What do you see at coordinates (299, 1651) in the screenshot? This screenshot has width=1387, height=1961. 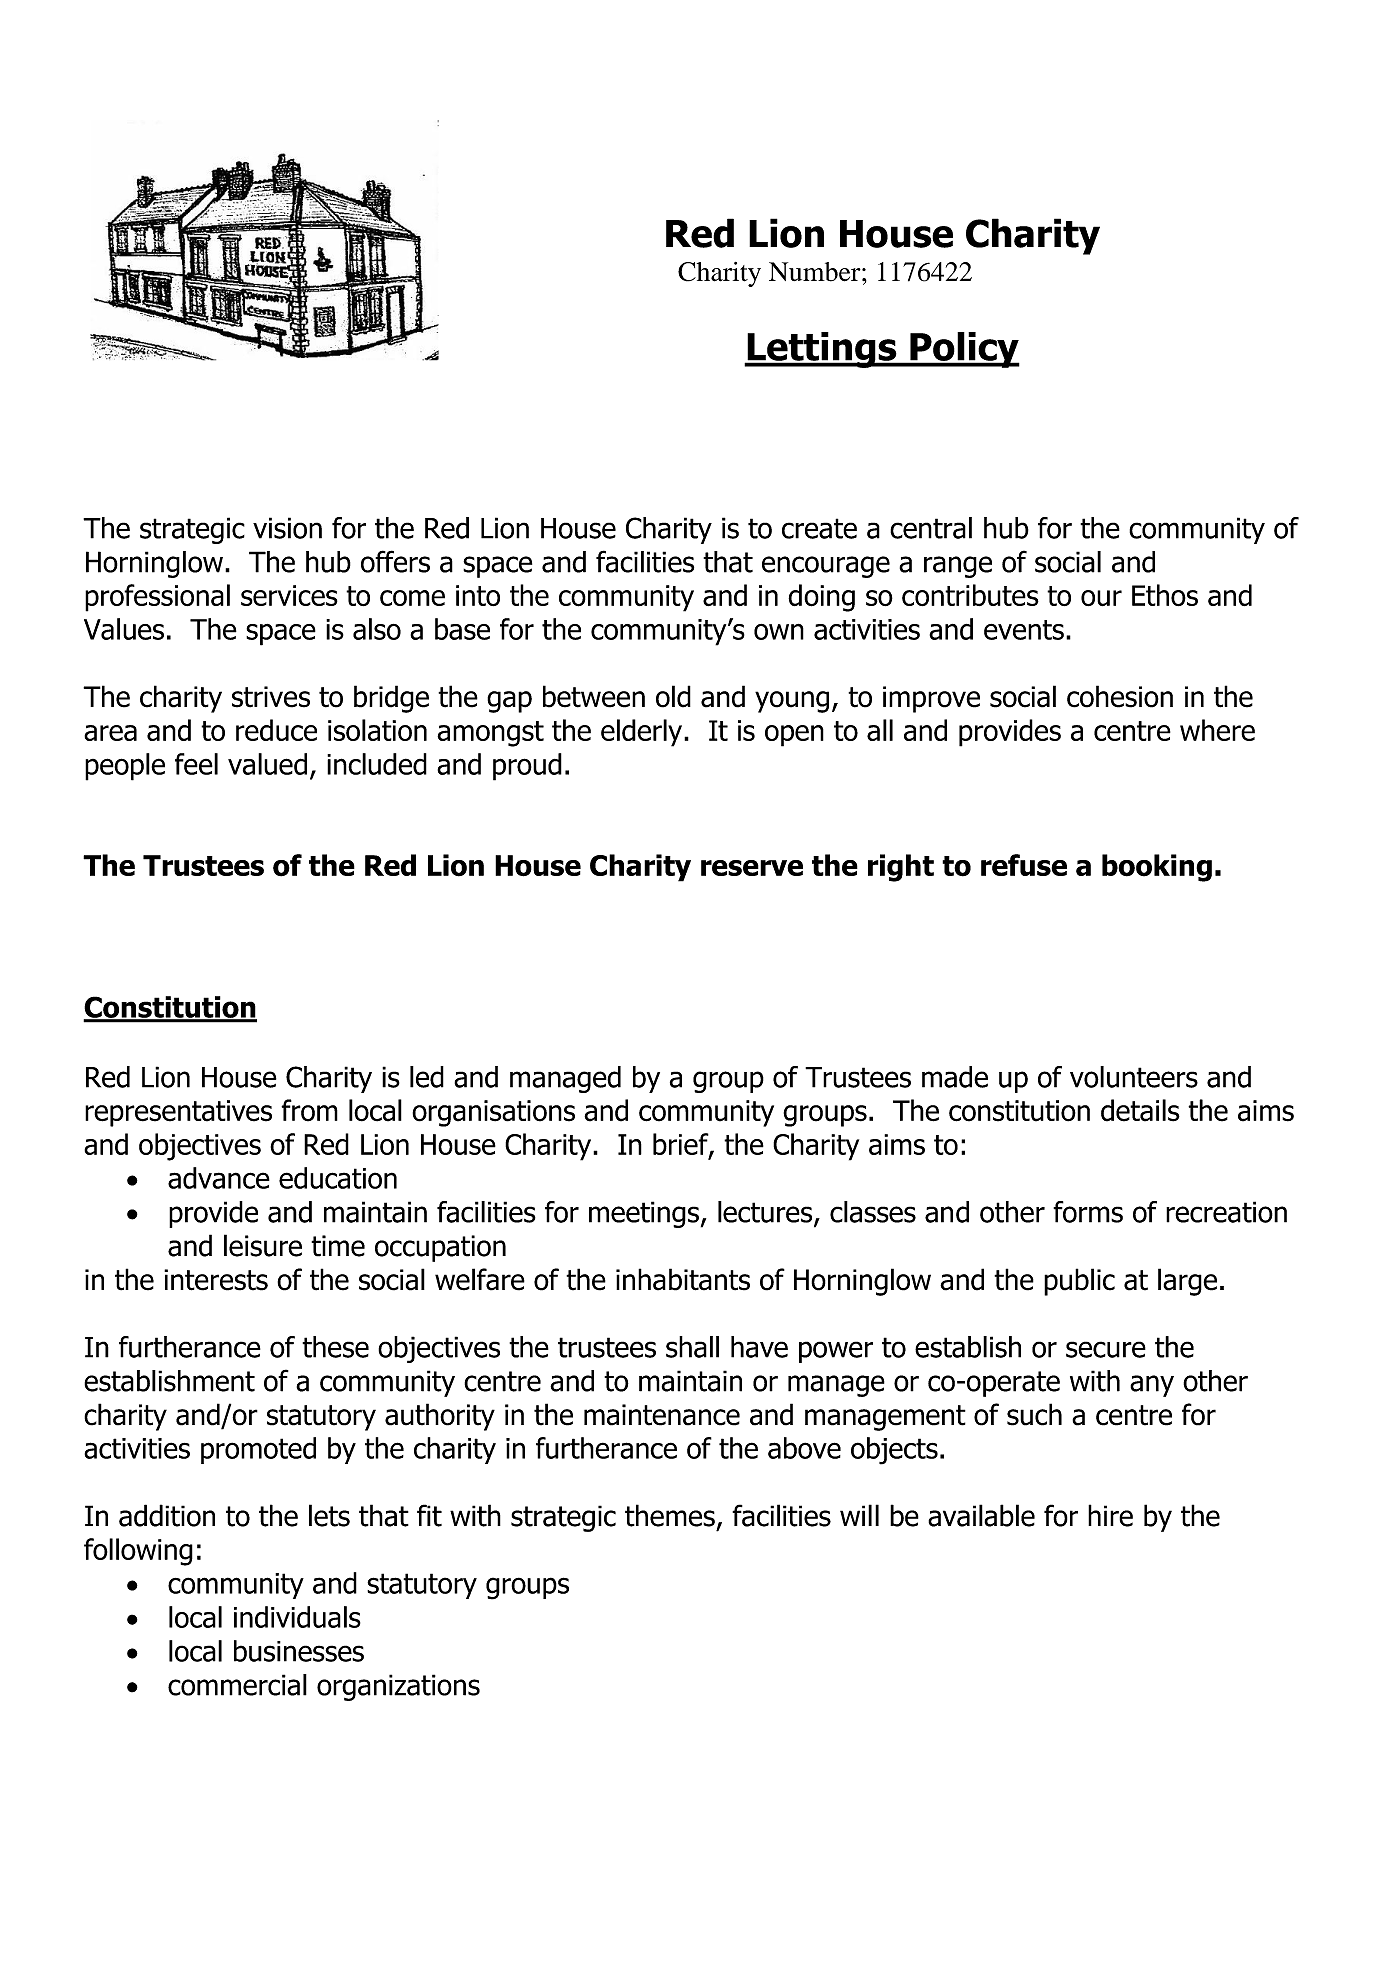 I see `businesses` at bounding box center [299, 1651].
